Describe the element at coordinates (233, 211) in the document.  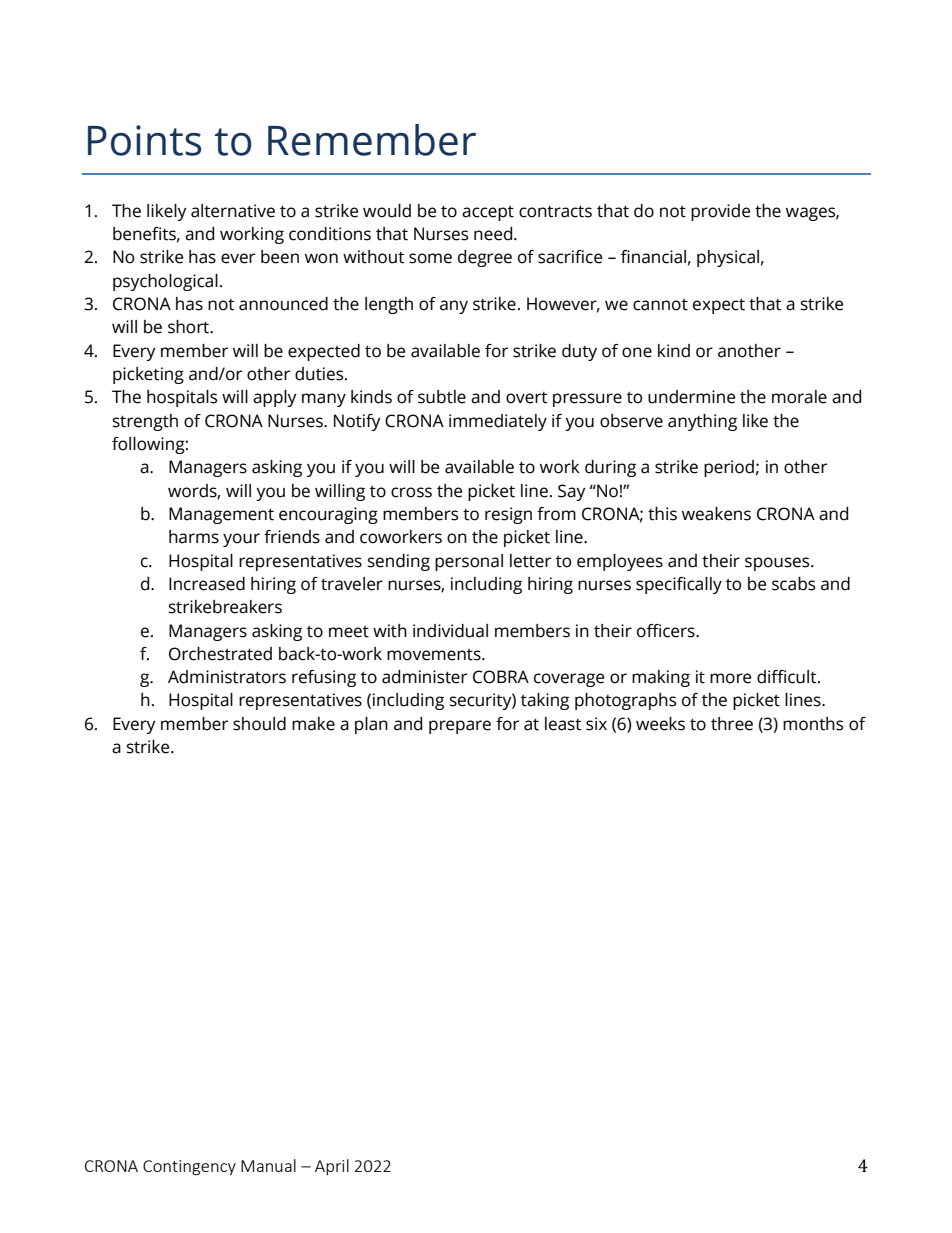
I see `alternative` at that location.
